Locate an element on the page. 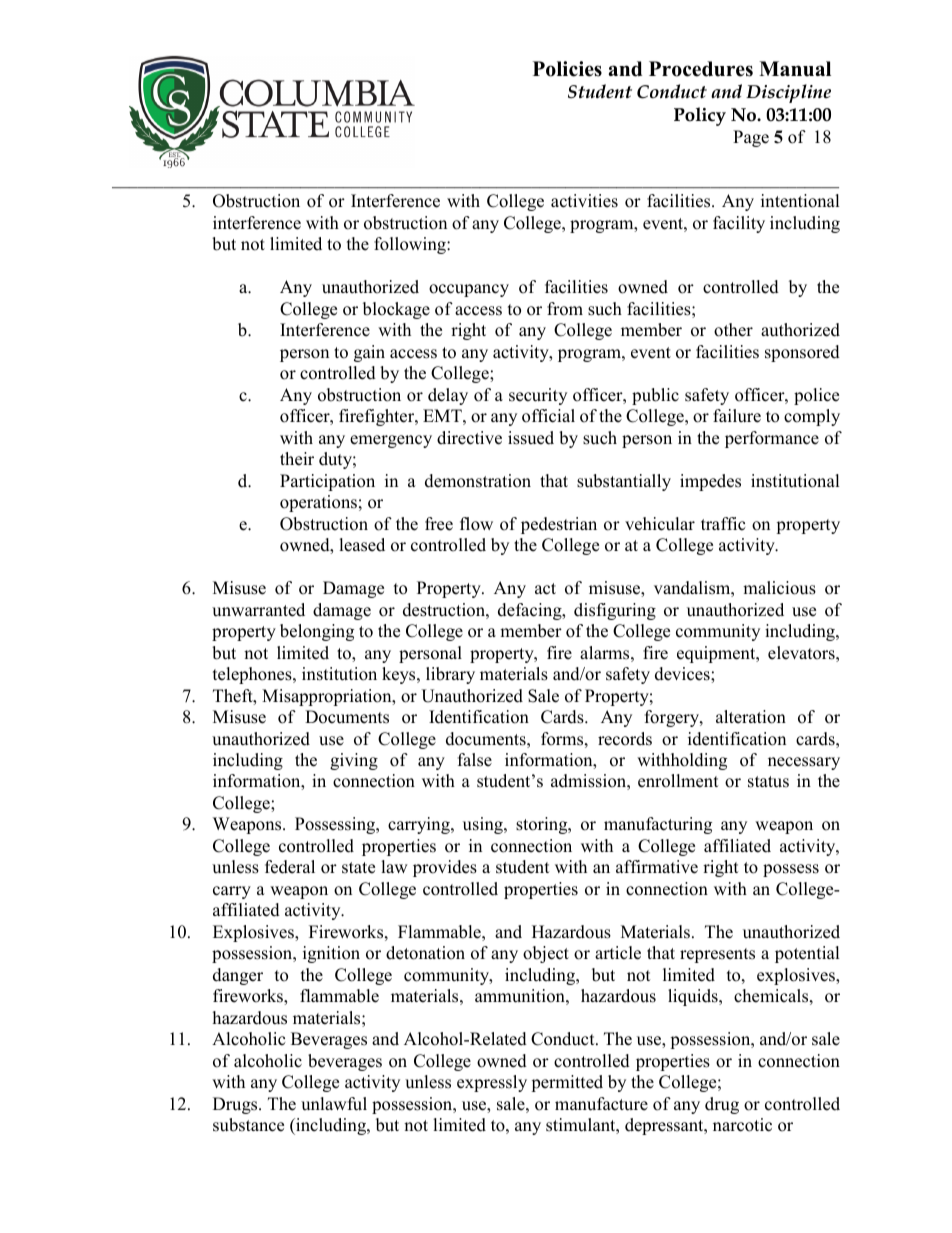  false is located at coordinates (475, 760).
